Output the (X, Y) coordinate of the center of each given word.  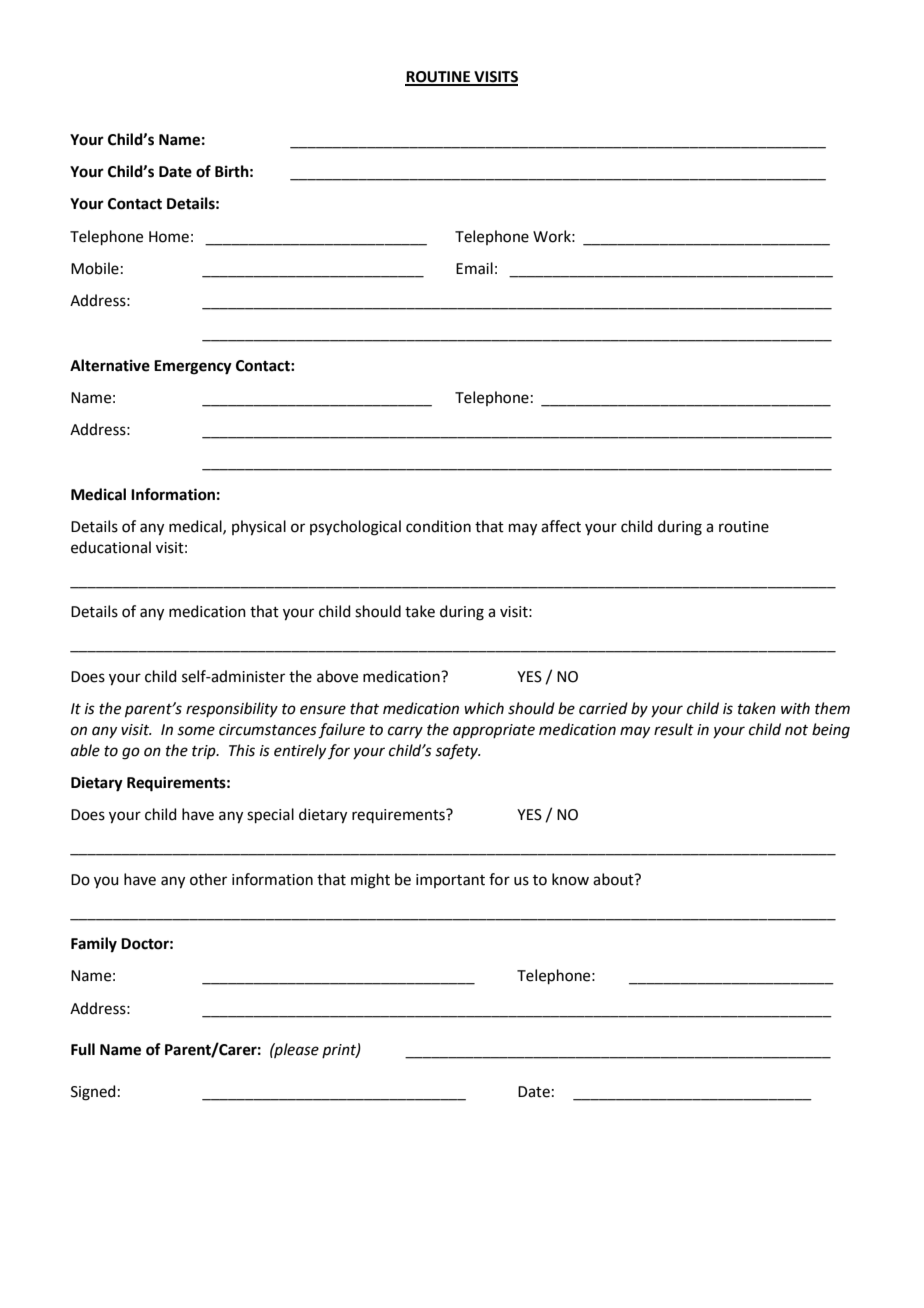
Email (474, 268)
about (614, 879)
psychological (355, 528)
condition (438, 526)
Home (169, 237)
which (484, 708)
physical (259, 528)
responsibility (232, 710)
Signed (93, 1093)
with (795, 708)
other (208, 879)
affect (561, 526)
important (450, 881)
